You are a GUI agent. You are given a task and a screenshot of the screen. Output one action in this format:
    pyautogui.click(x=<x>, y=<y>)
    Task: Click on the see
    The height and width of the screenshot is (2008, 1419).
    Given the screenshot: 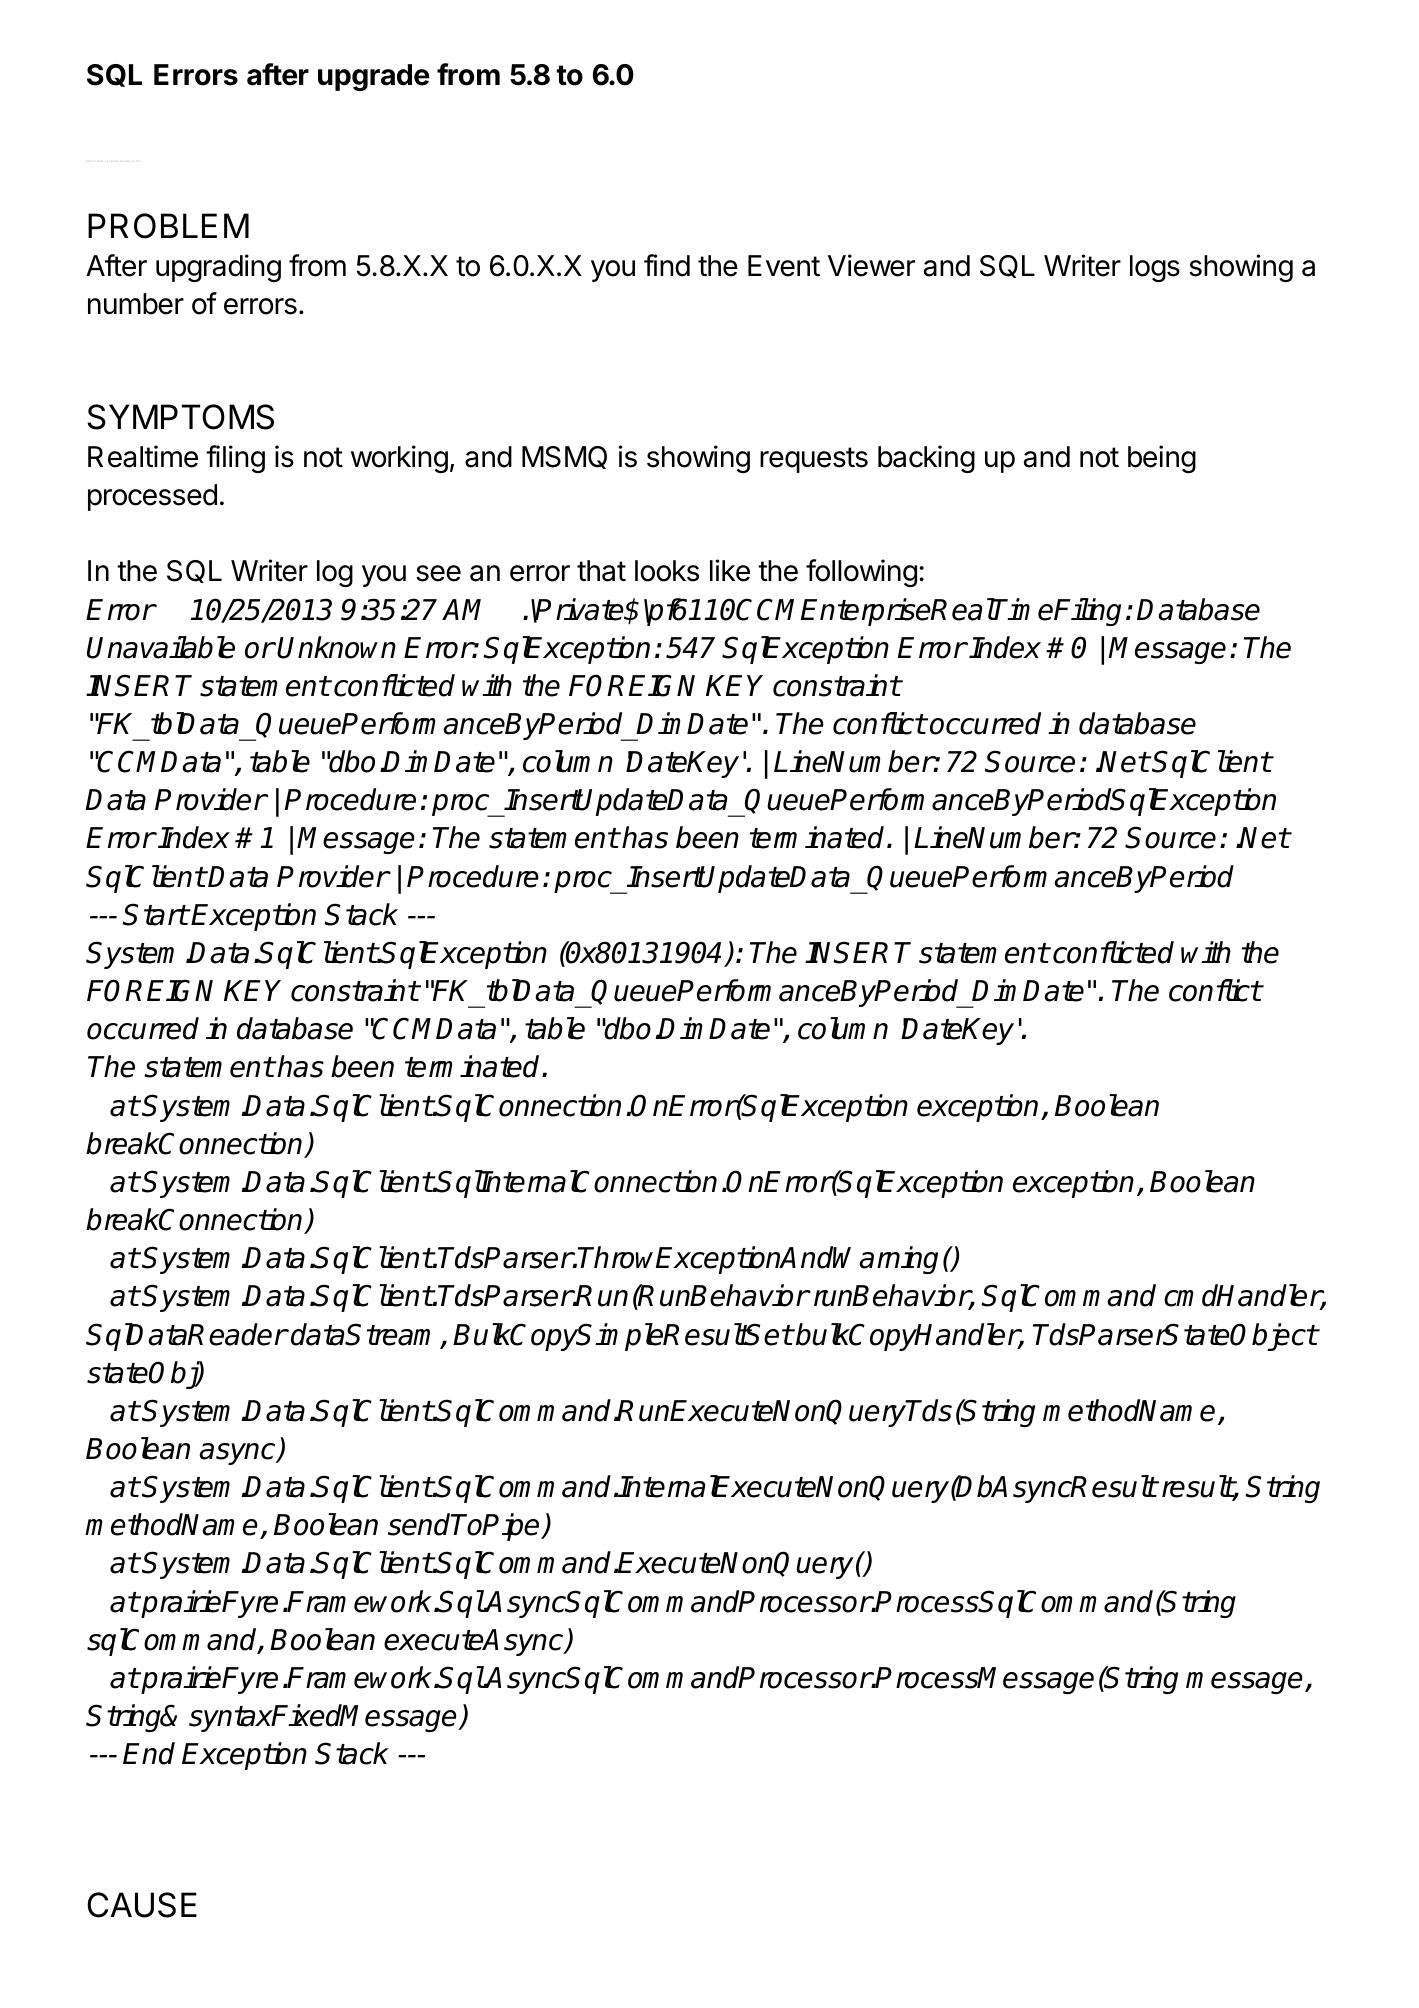 What is the action you would take?
    pyautogui.click(x=438, y=573)
